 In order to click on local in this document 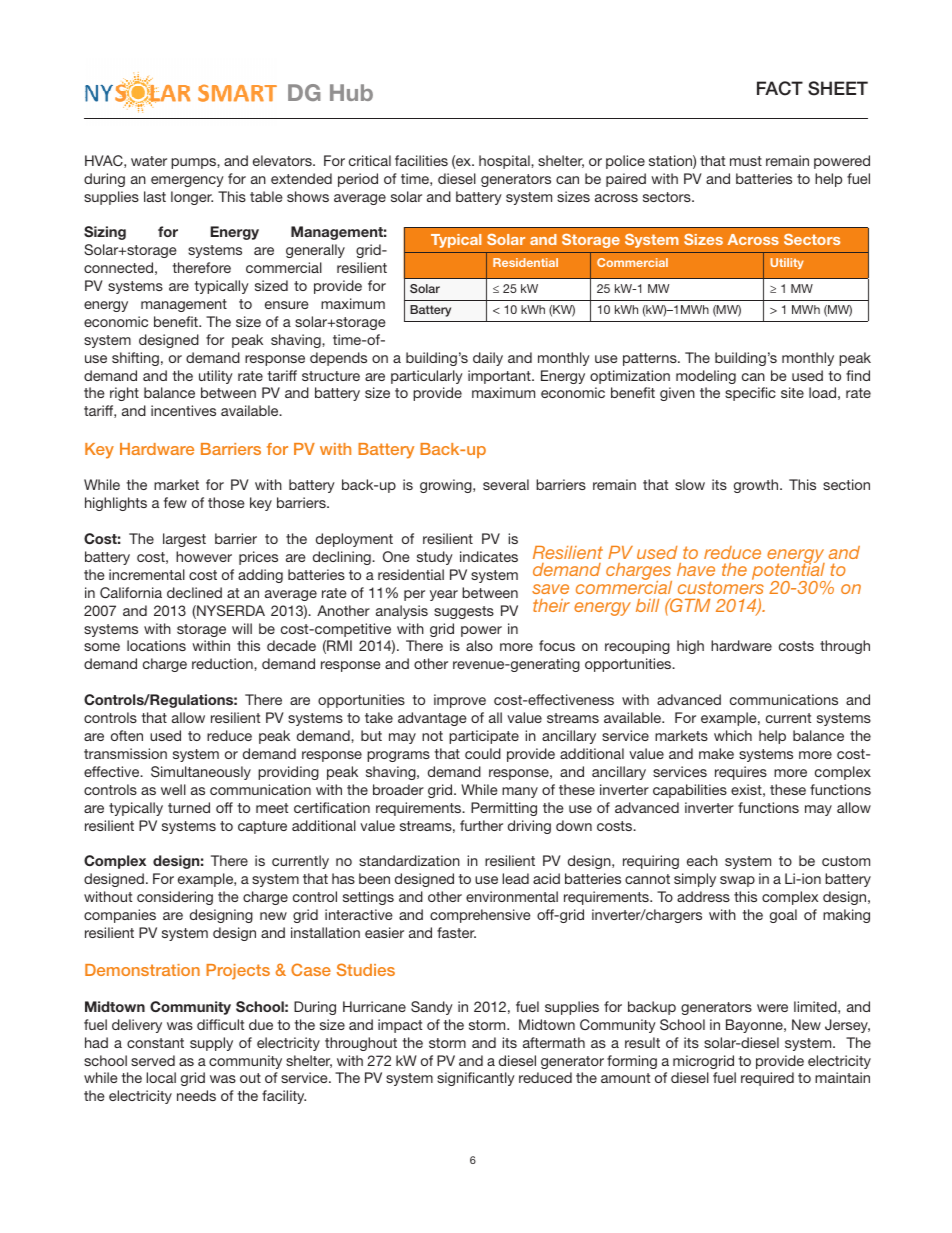, I will do `click(161, 1077)`.
